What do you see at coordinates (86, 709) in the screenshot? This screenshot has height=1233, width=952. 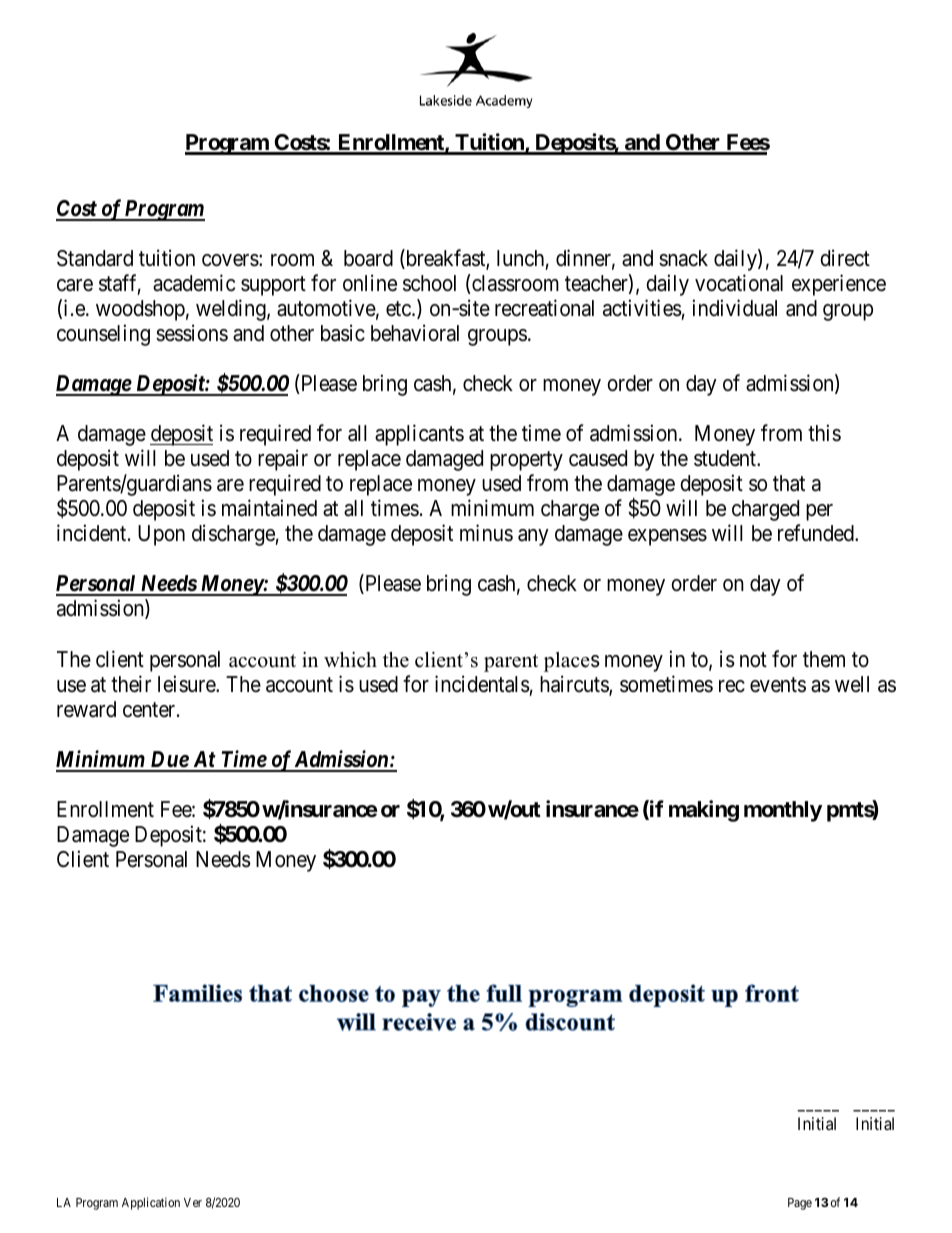 I see `reward` at bounding box center [86, 709].
